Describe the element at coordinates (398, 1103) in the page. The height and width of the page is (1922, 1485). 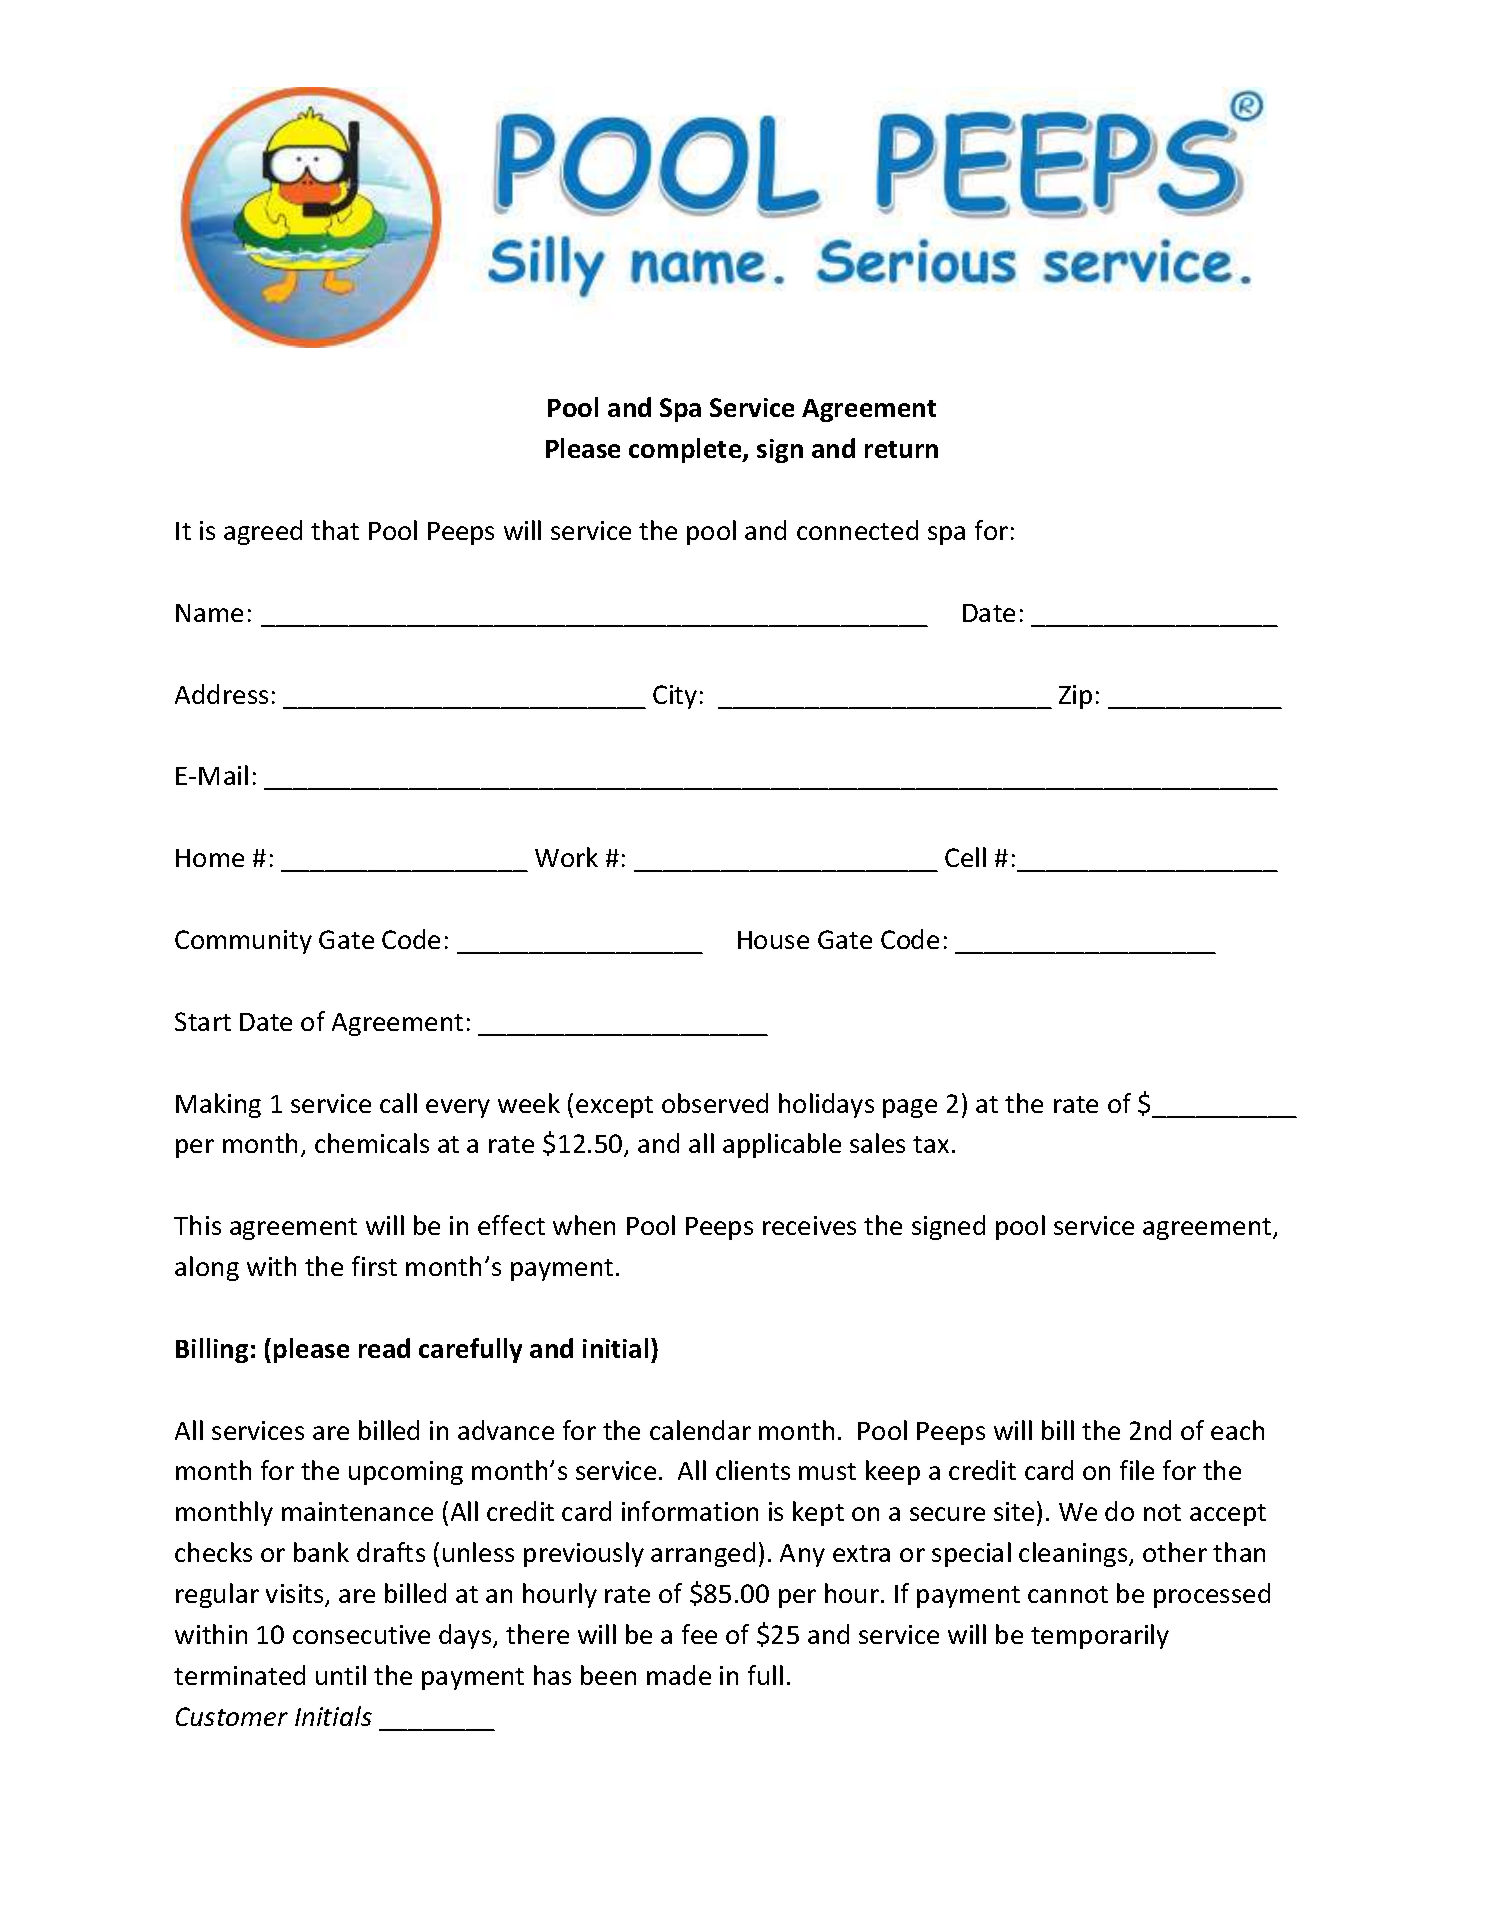
I see `call` at that location.
